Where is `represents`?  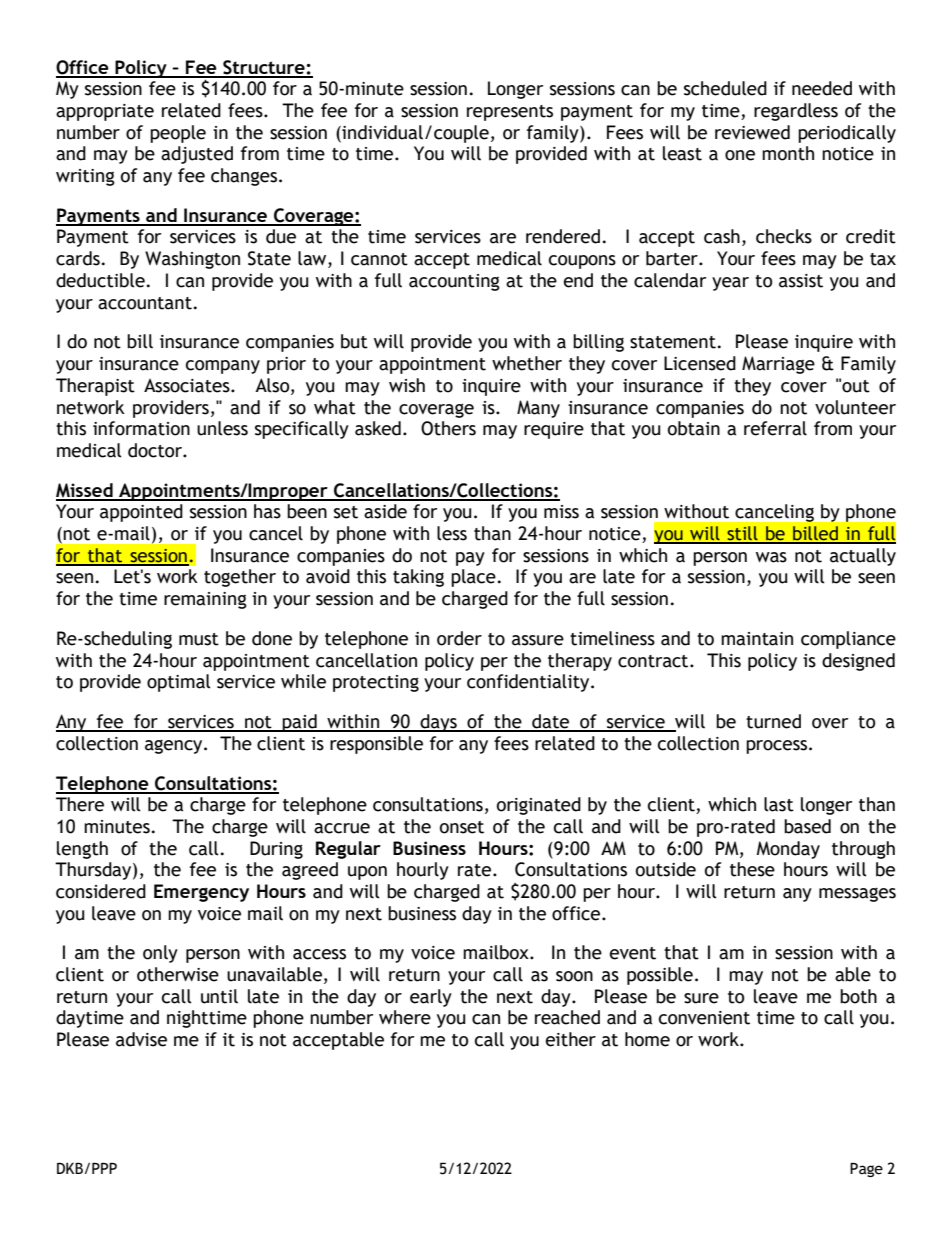
represents is located at coordinates (510, 113).
